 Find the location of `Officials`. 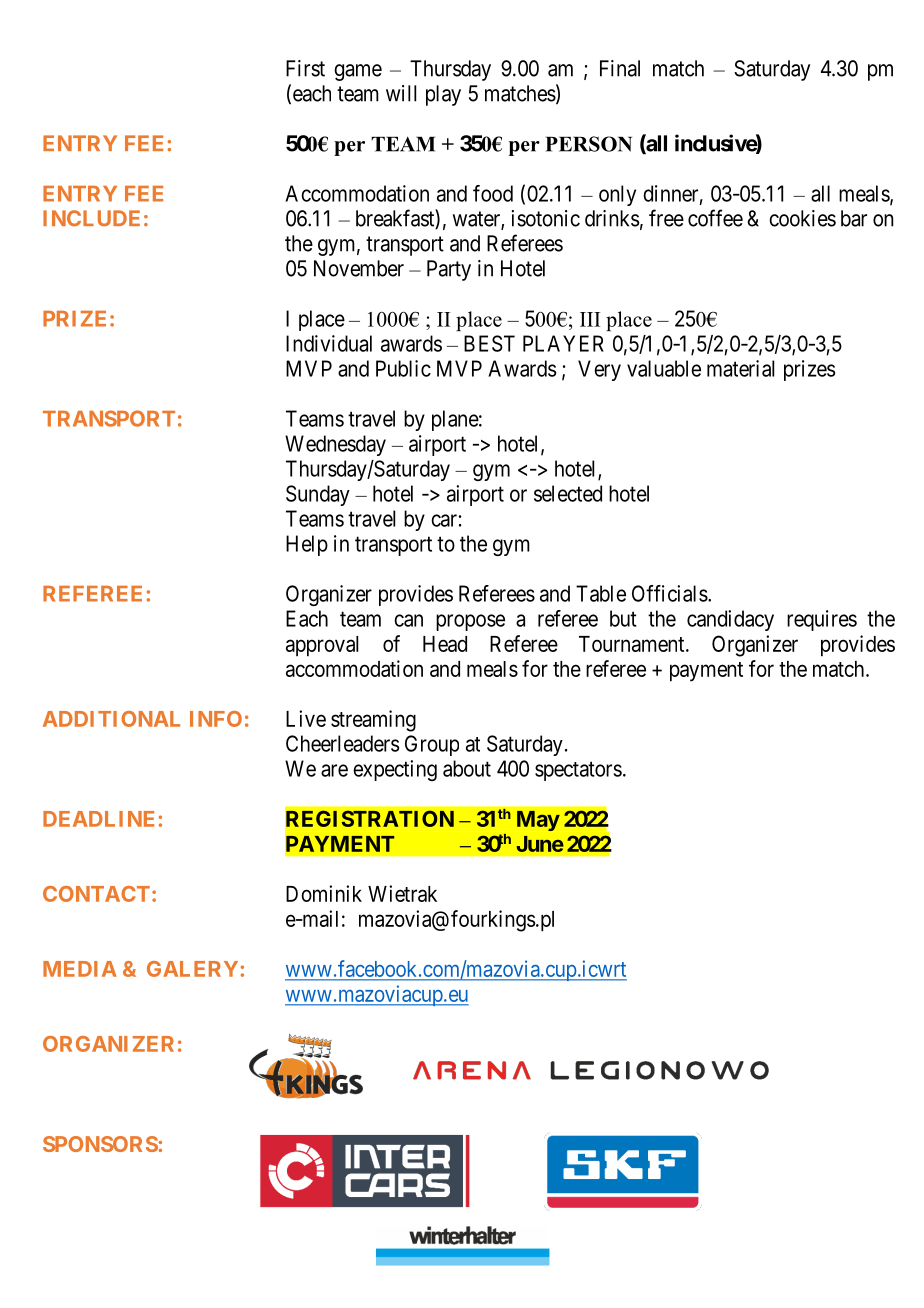

Officials is located at coordinates (670, 593).
